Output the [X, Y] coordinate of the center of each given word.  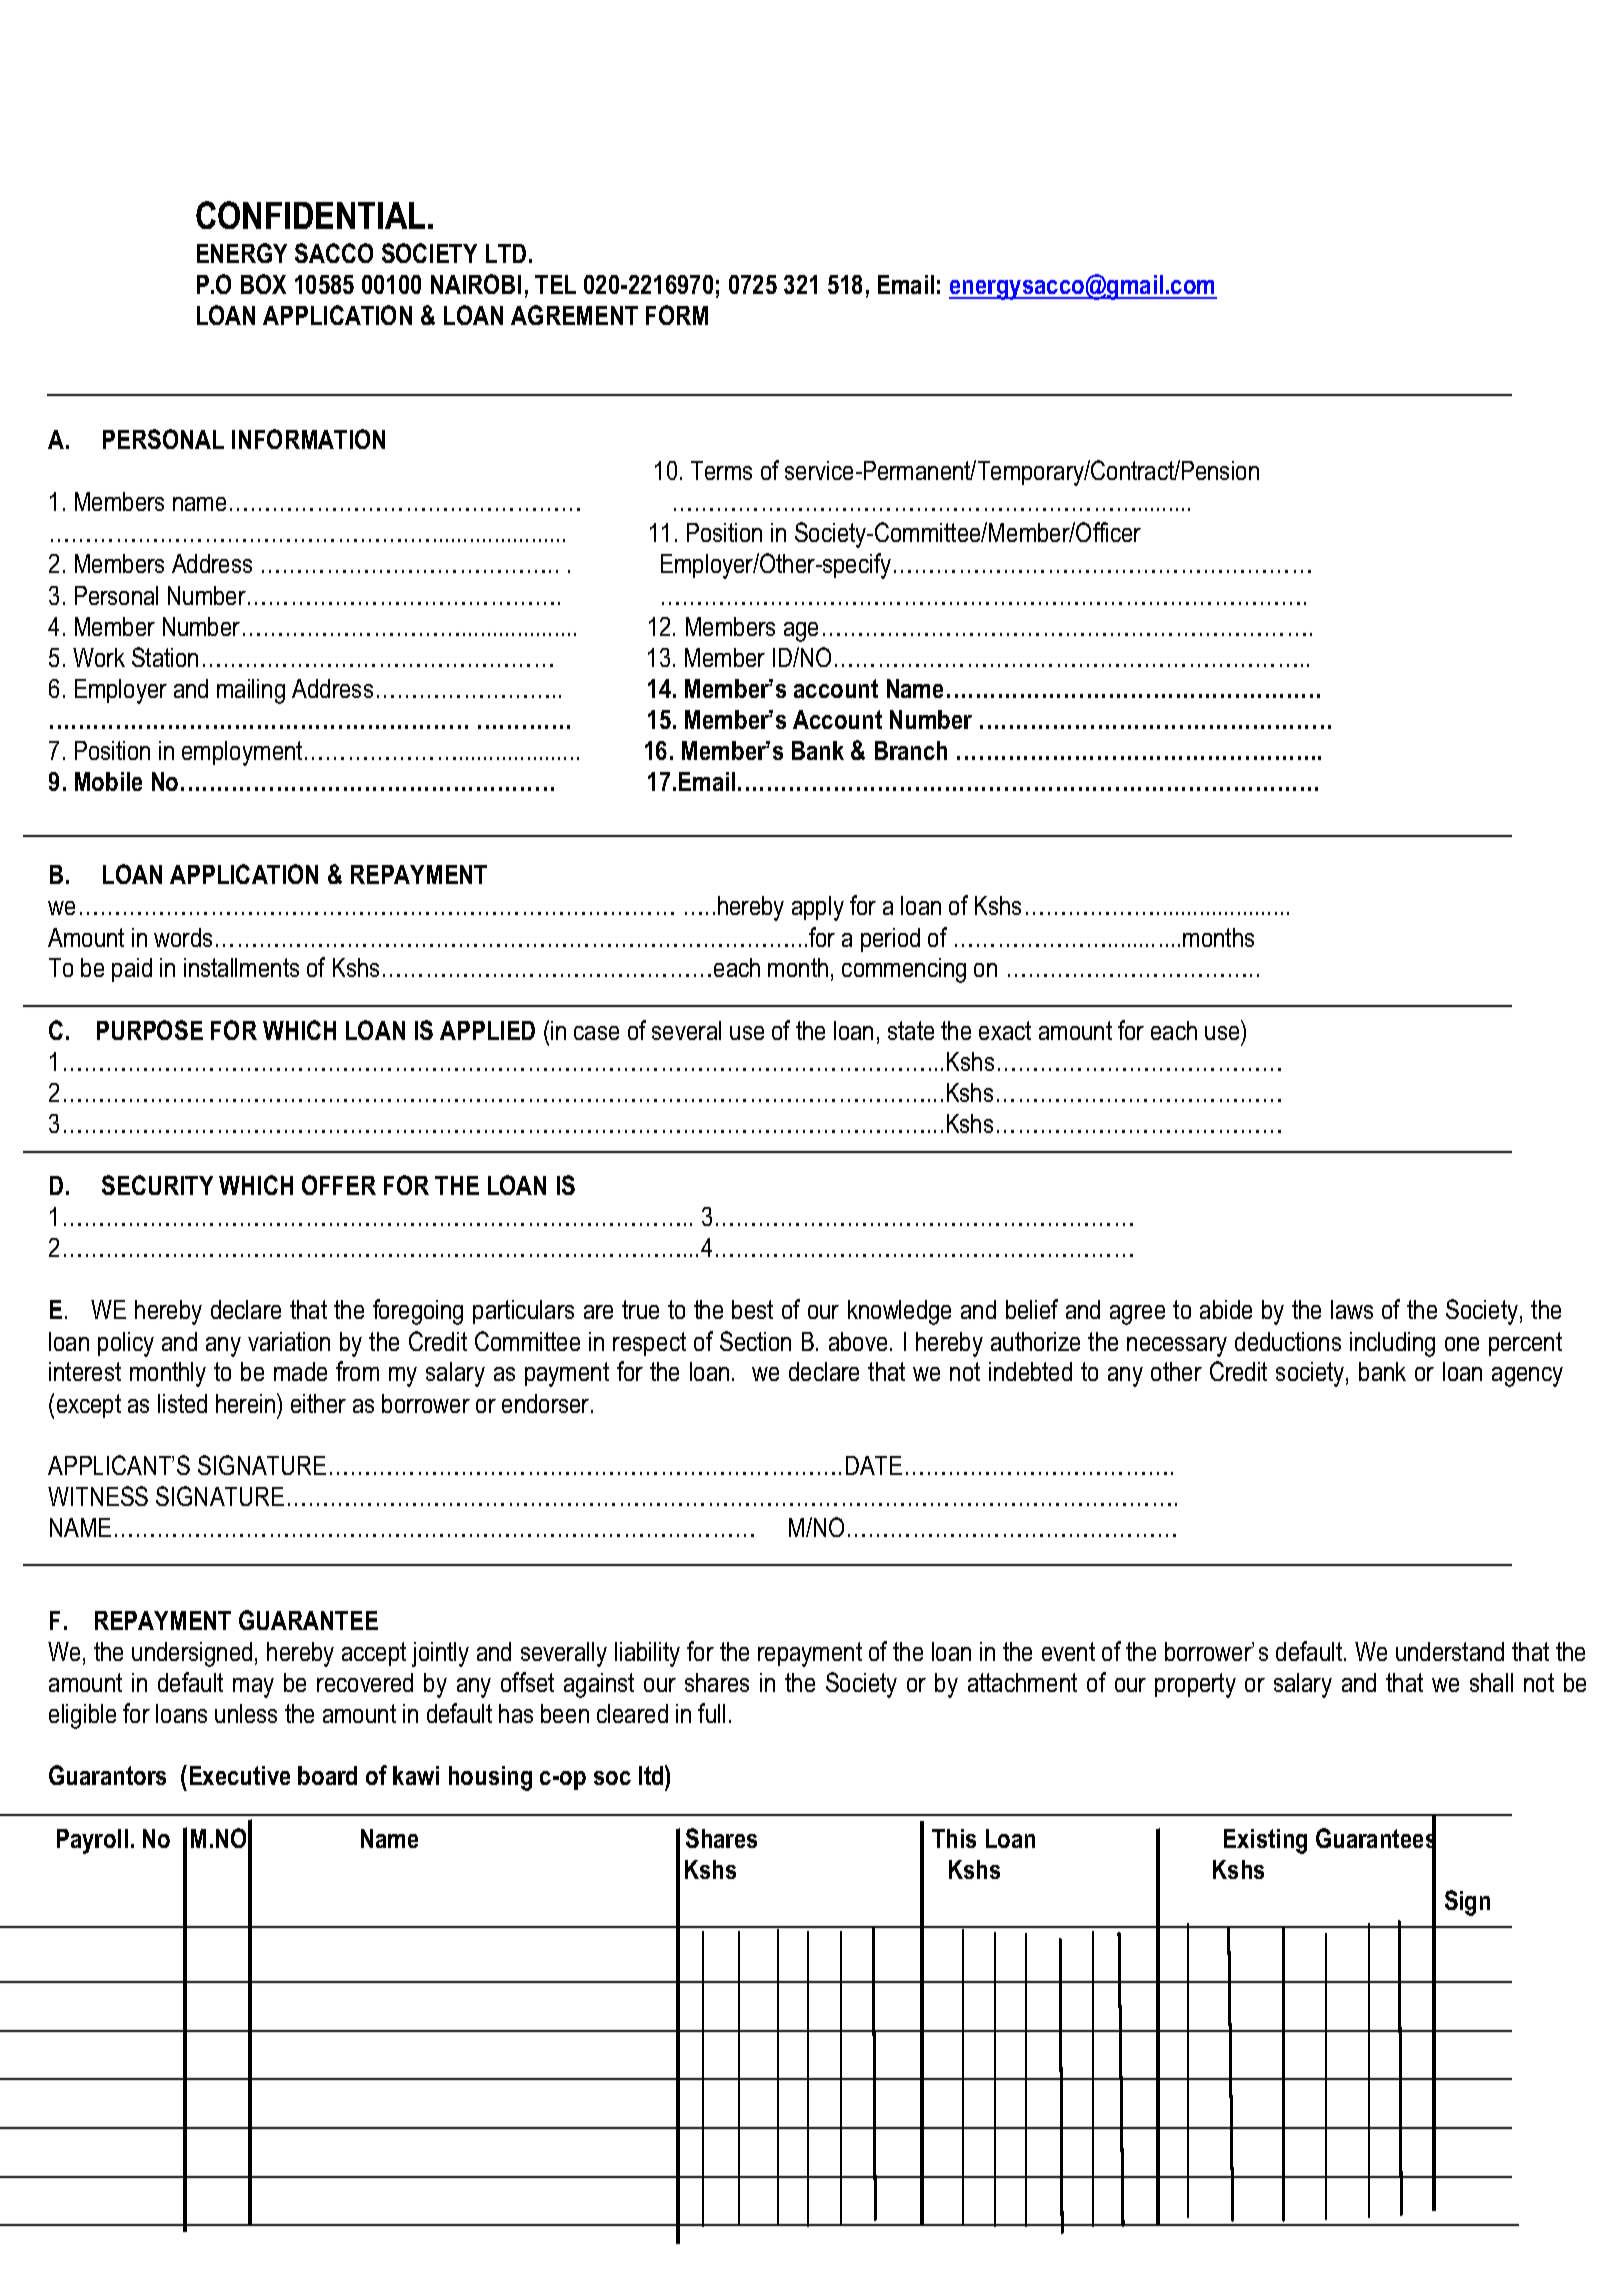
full [711, 1713]
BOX [263, 284]
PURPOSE [150, 1030]
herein [247, 1403]
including [1392, 1344]
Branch [911, 750]
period [890, 940]
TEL [555, 284]
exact [1005, 1030]
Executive [240, 1775]
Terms [721, 470]
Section [755, 1341]
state [911, 1030]
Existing [1265, 1841]
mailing [251, 691]
